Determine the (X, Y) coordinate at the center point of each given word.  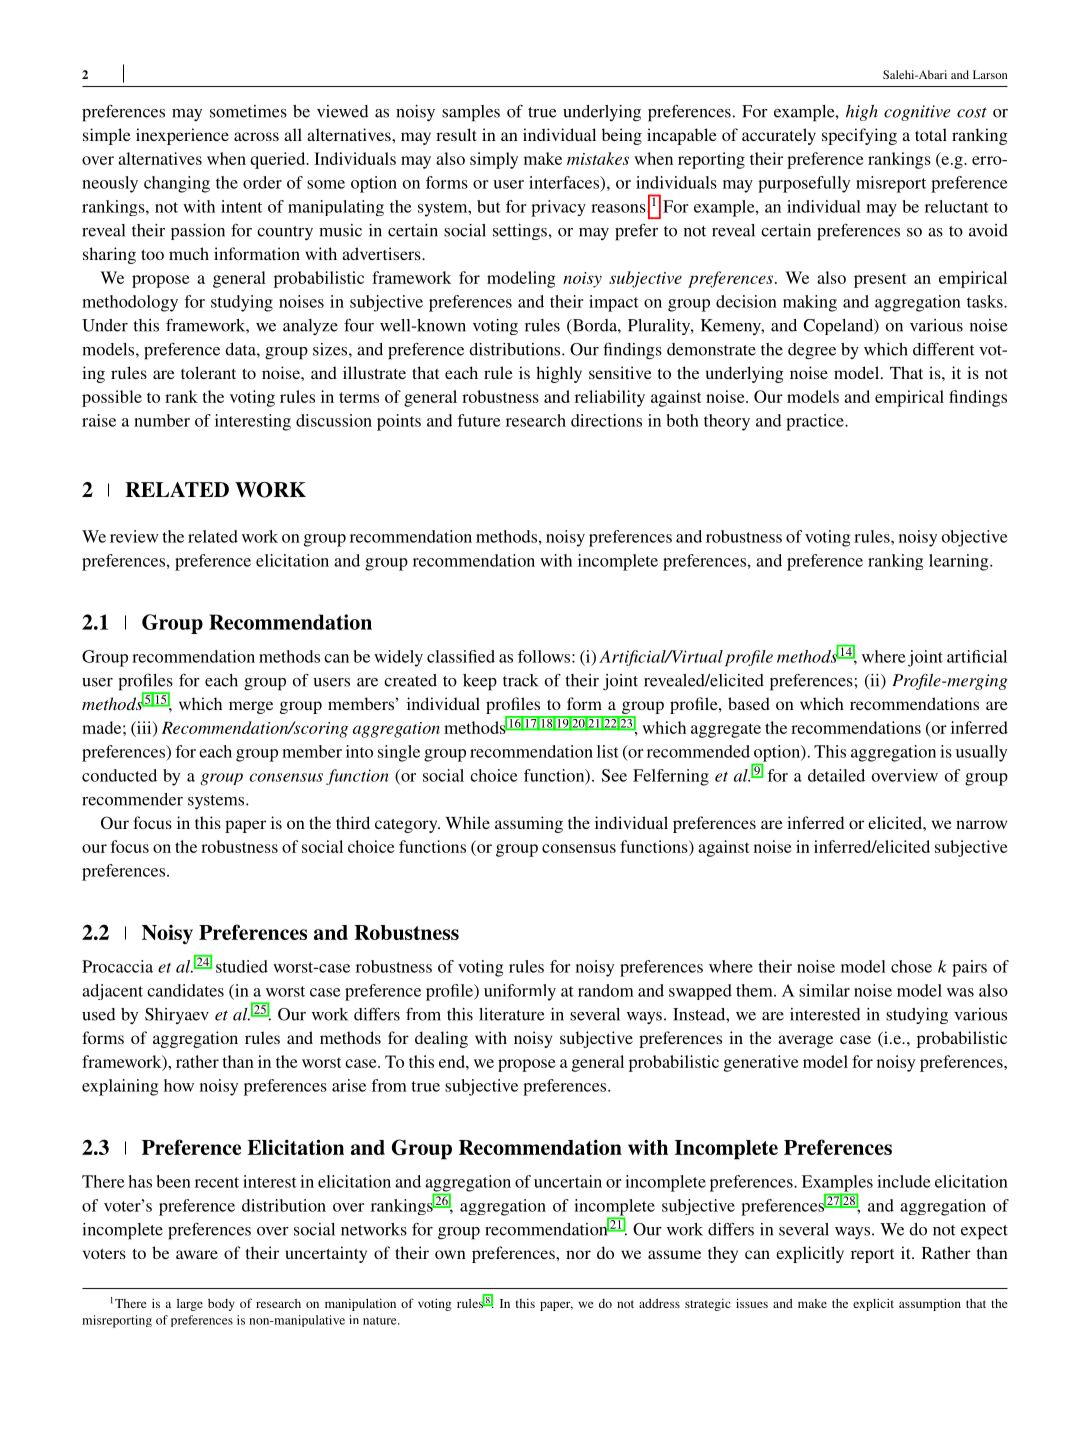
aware (197, 1254)
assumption (930, 1304)
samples (471, 113)
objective (974, 538)
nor (578, 1254)
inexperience (182, 136)
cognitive (917, 113)
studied (242, 966)
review (134, 536)
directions (606, 420)
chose (911, 966)
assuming (529, 824)
